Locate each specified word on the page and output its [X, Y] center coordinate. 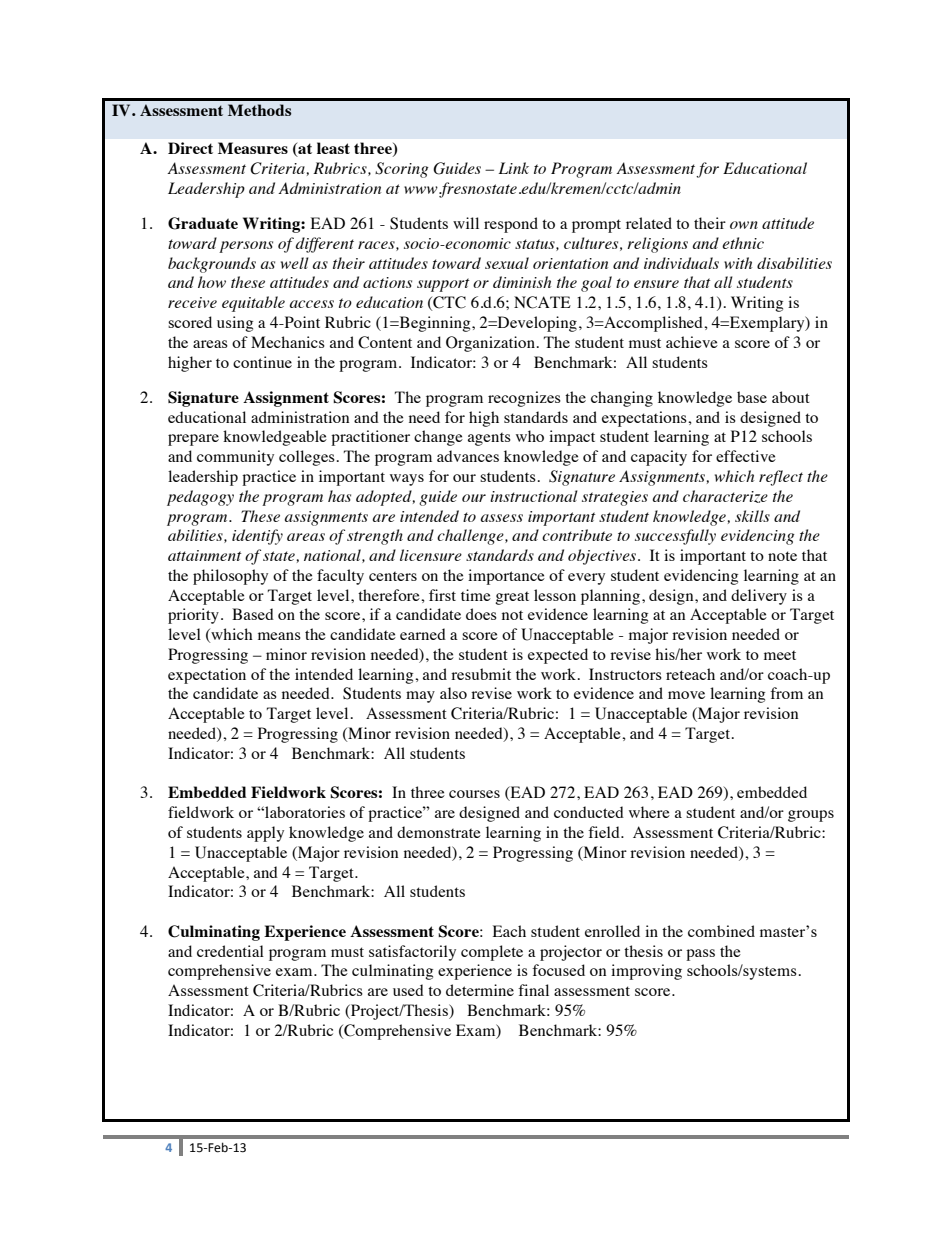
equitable [253, 304]
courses [474, 794]
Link [514, 168]
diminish [522, 282]
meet [780, 655]
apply [265, 834]
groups [811, 816]
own [744, 225]
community [235, 458]
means [279, 636]
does [481, 614]
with [738, 263]
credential [230, 951]
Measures [253, 148]
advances [468, 456]
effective [746, 456]
